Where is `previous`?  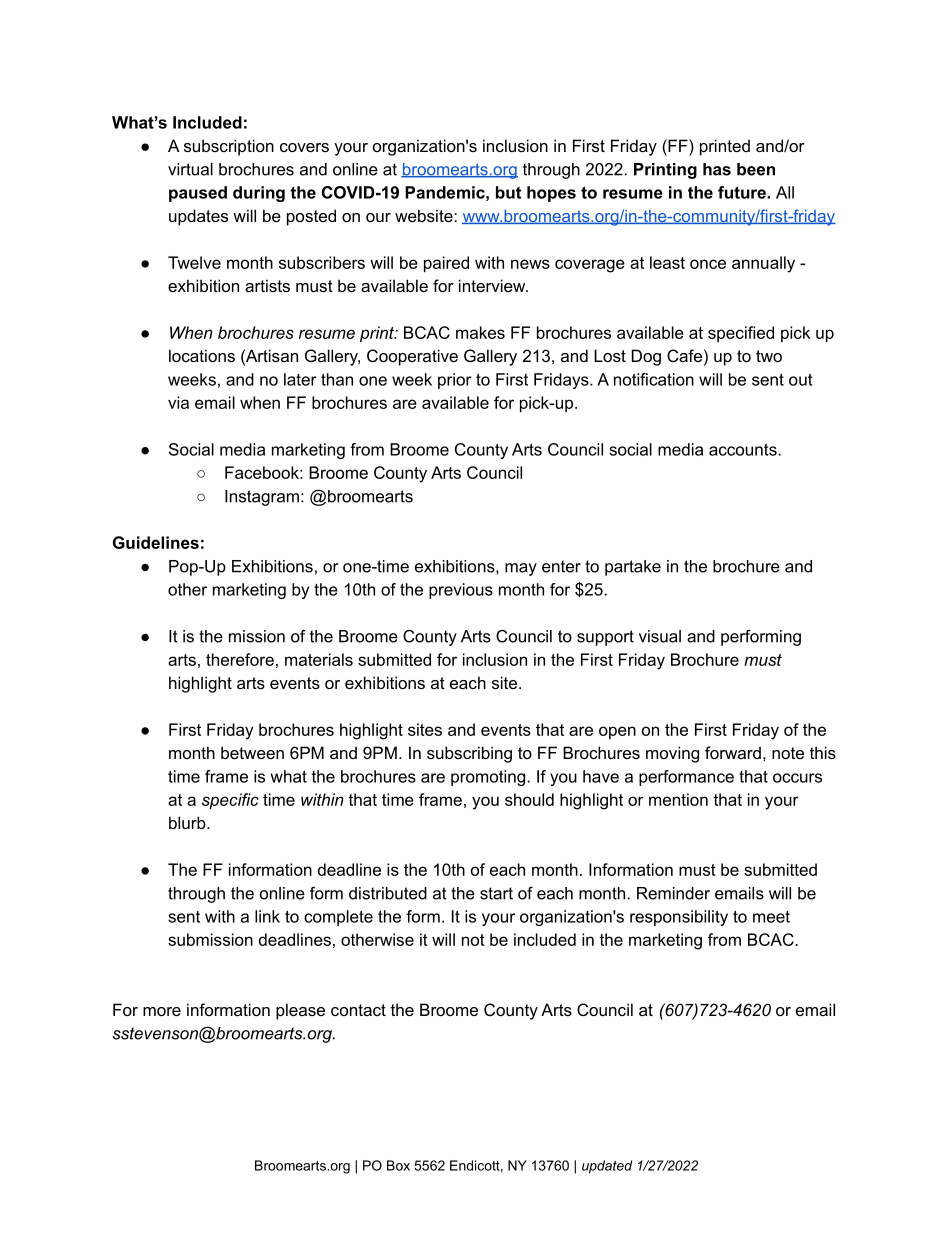 previous is located at coordinates (461, 591).
